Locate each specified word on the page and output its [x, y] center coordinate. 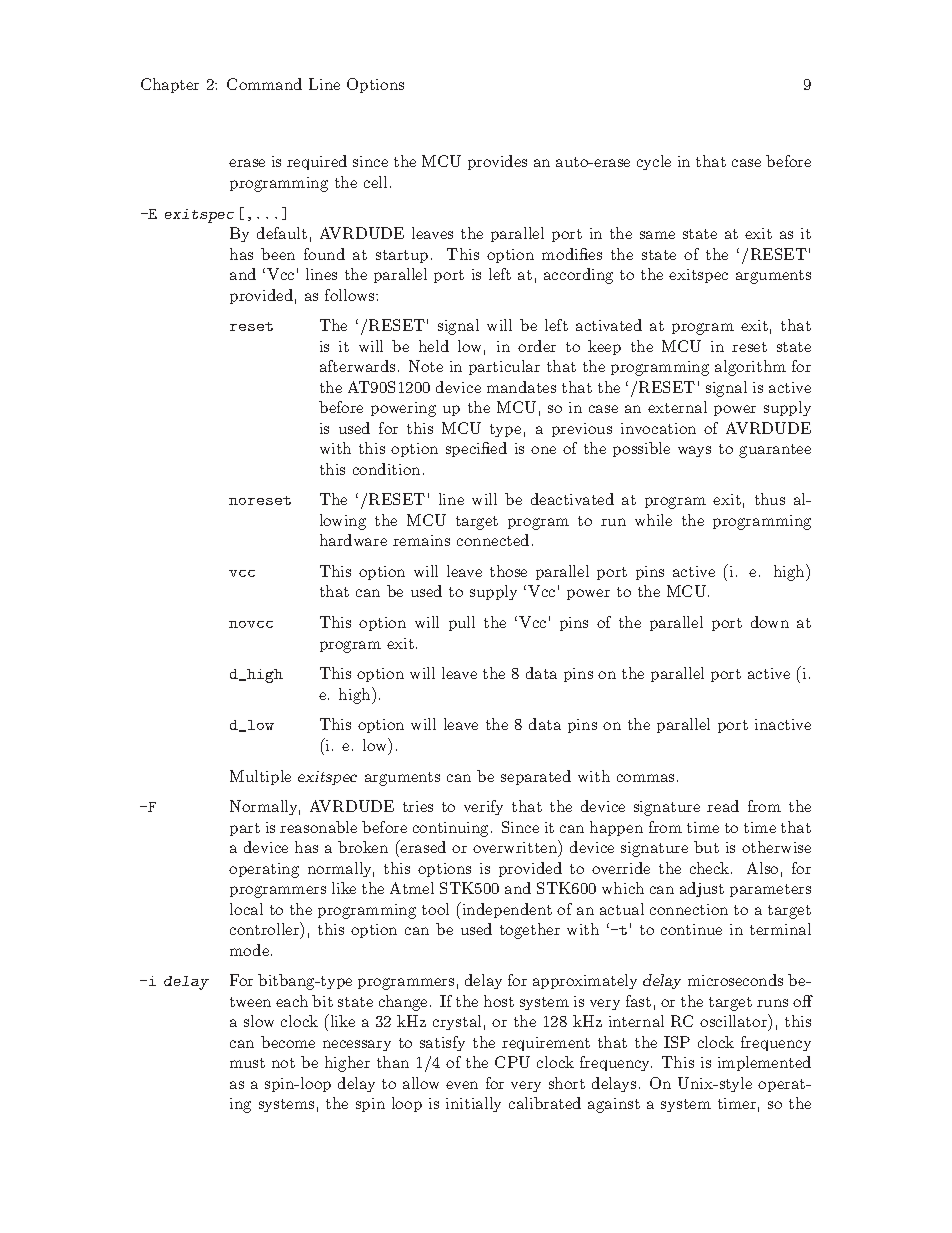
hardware [353, 540]
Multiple [260, 777]
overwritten [516, 846]
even [462, 1085]
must [247, 1063]
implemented [764, 1063]
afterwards [359, 366]
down [770, 622]
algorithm [750, 368]
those [508, 571]
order [537, 346]
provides [497, 162]
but [706, 847]
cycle [654, 162]
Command [264, 84]
